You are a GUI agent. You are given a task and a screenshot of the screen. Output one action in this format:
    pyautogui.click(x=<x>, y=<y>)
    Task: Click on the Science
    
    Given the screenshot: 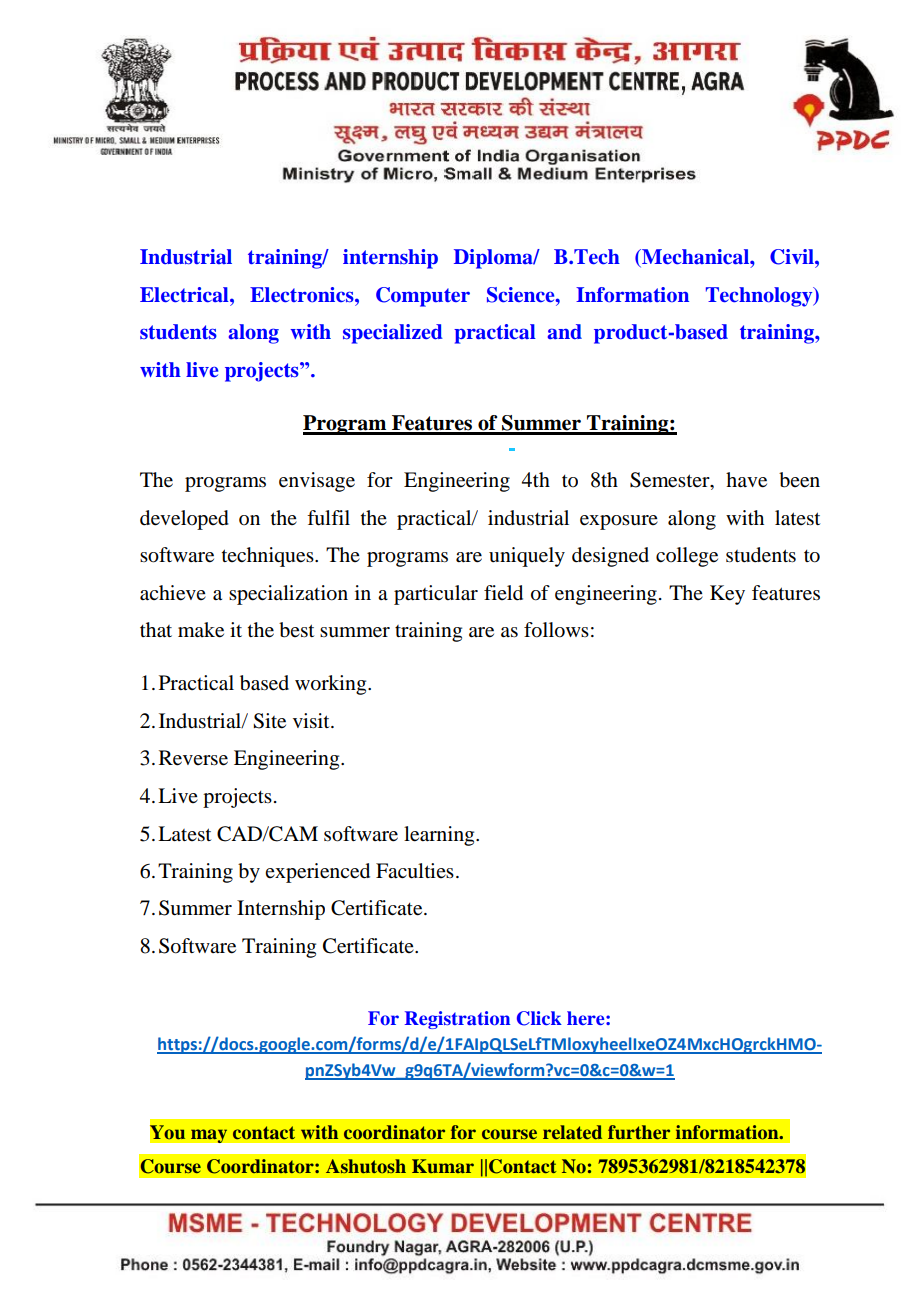 What is the action you would take?
    pyautogui.click(x=522, y=295)
